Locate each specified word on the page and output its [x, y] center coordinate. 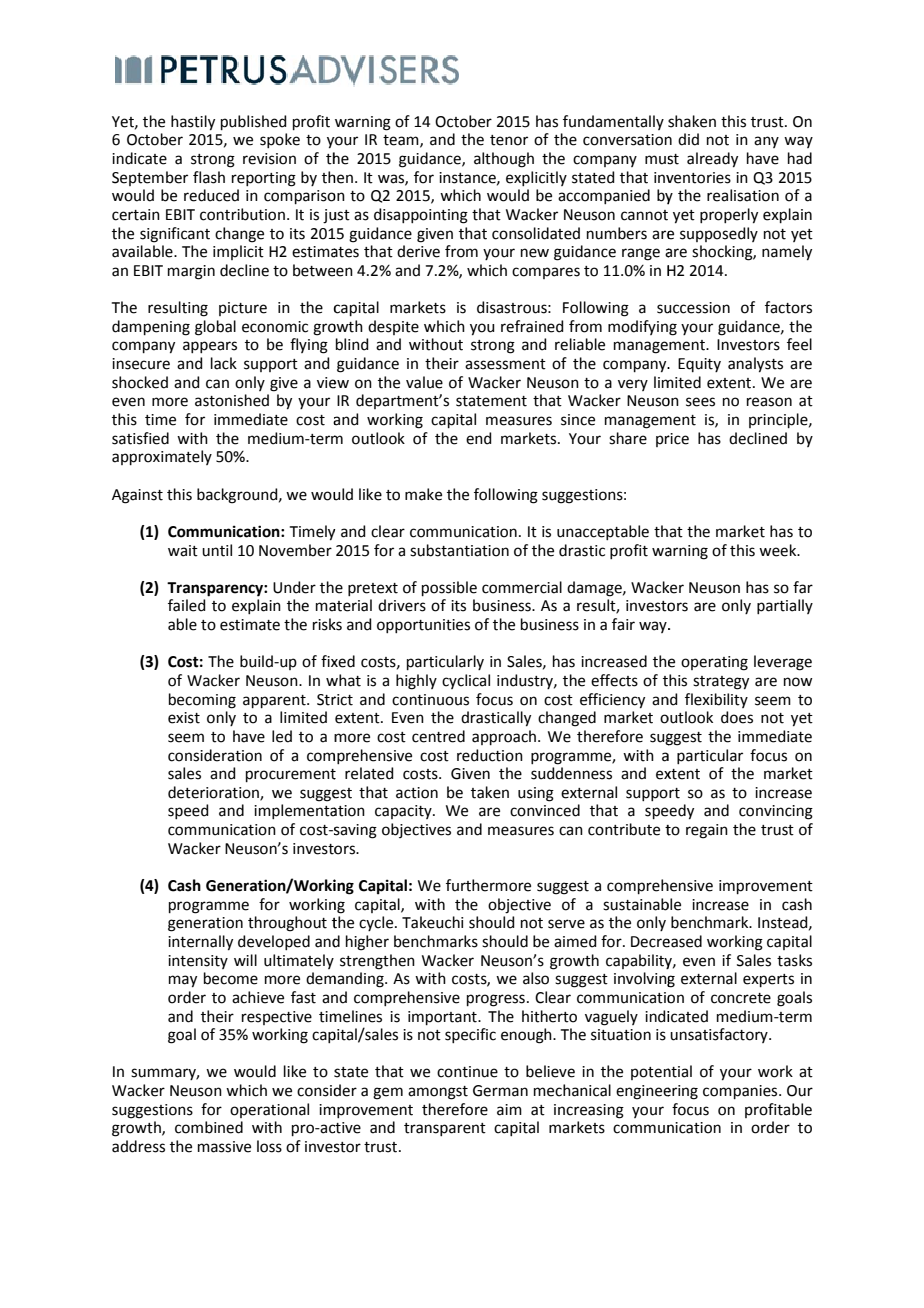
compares [546, 273]
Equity [699, 365]
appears [210, 347]
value [424, 382]
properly [729, 216]
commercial [522, 587]
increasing [589, 1111]
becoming [202, 701]
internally [200, 943]
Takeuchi [432, 922]
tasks [794, 960]
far [803, 587]
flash [209, 177]
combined [209, 1127]
